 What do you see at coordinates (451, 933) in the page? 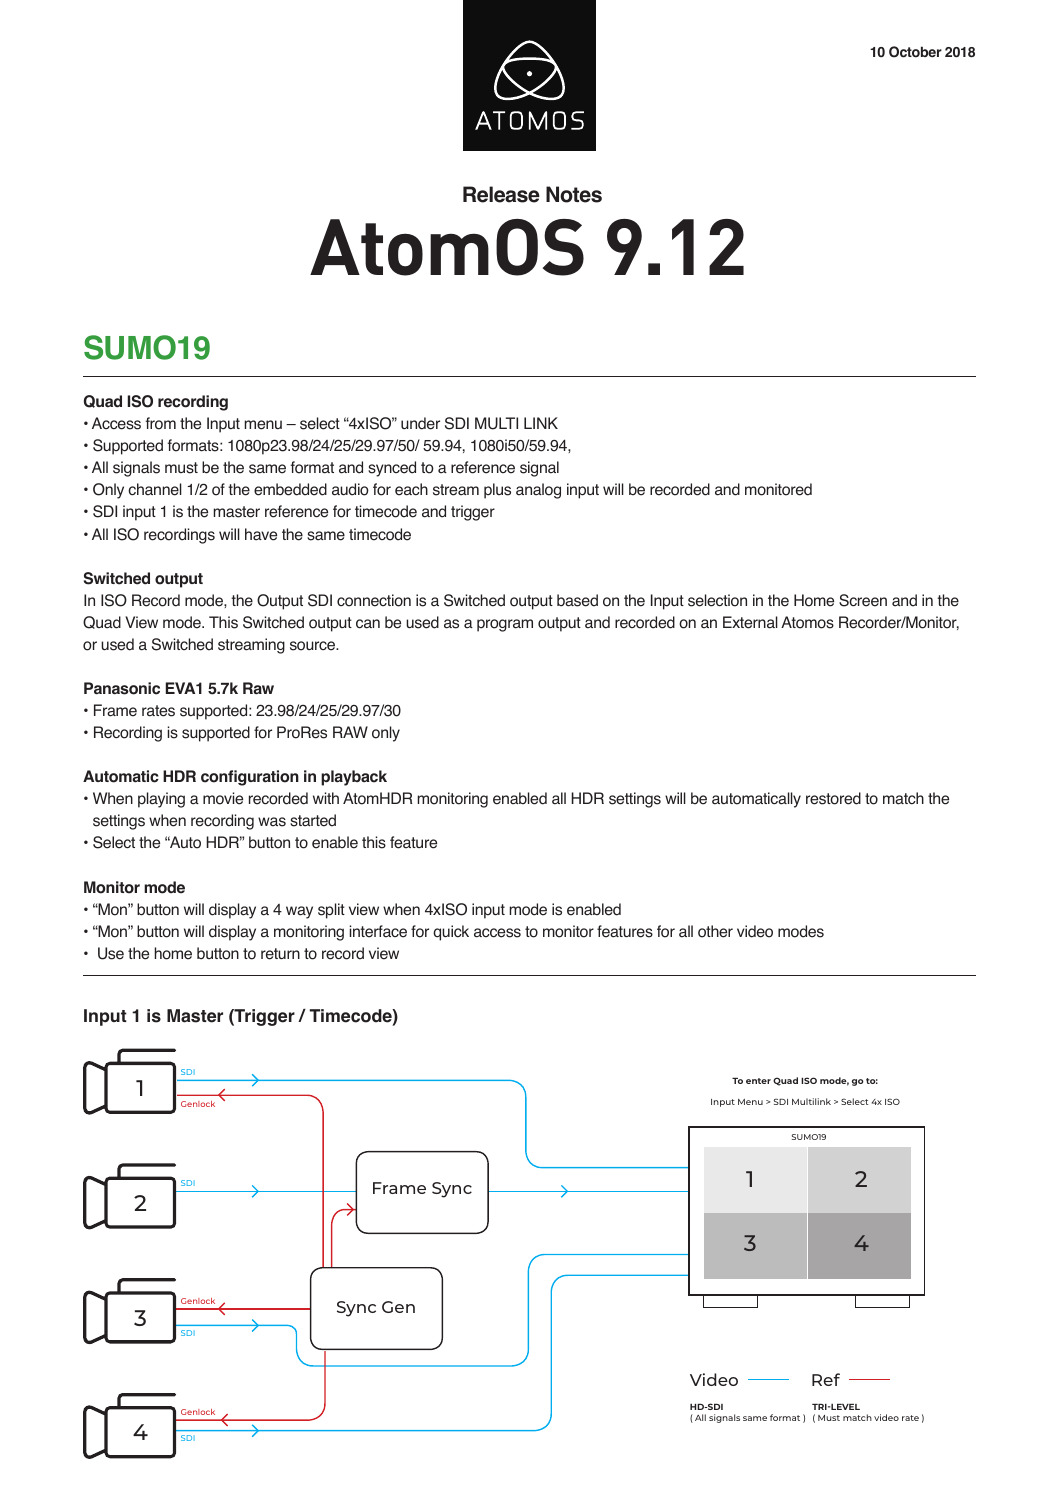
I see `quick` at bounding box center [451, 933].
